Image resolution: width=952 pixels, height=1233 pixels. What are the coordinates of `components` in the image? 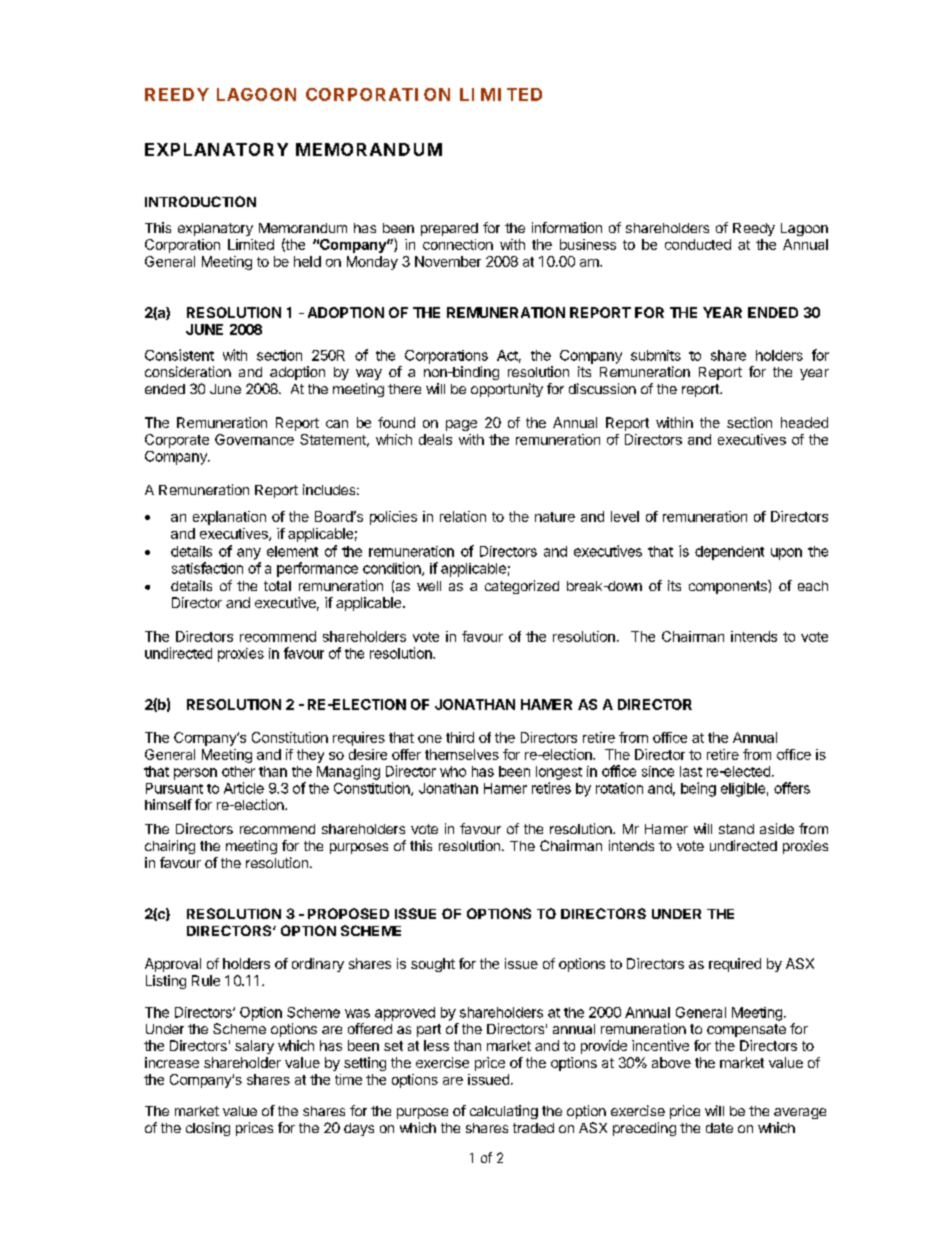 It's located at (729, 587).
